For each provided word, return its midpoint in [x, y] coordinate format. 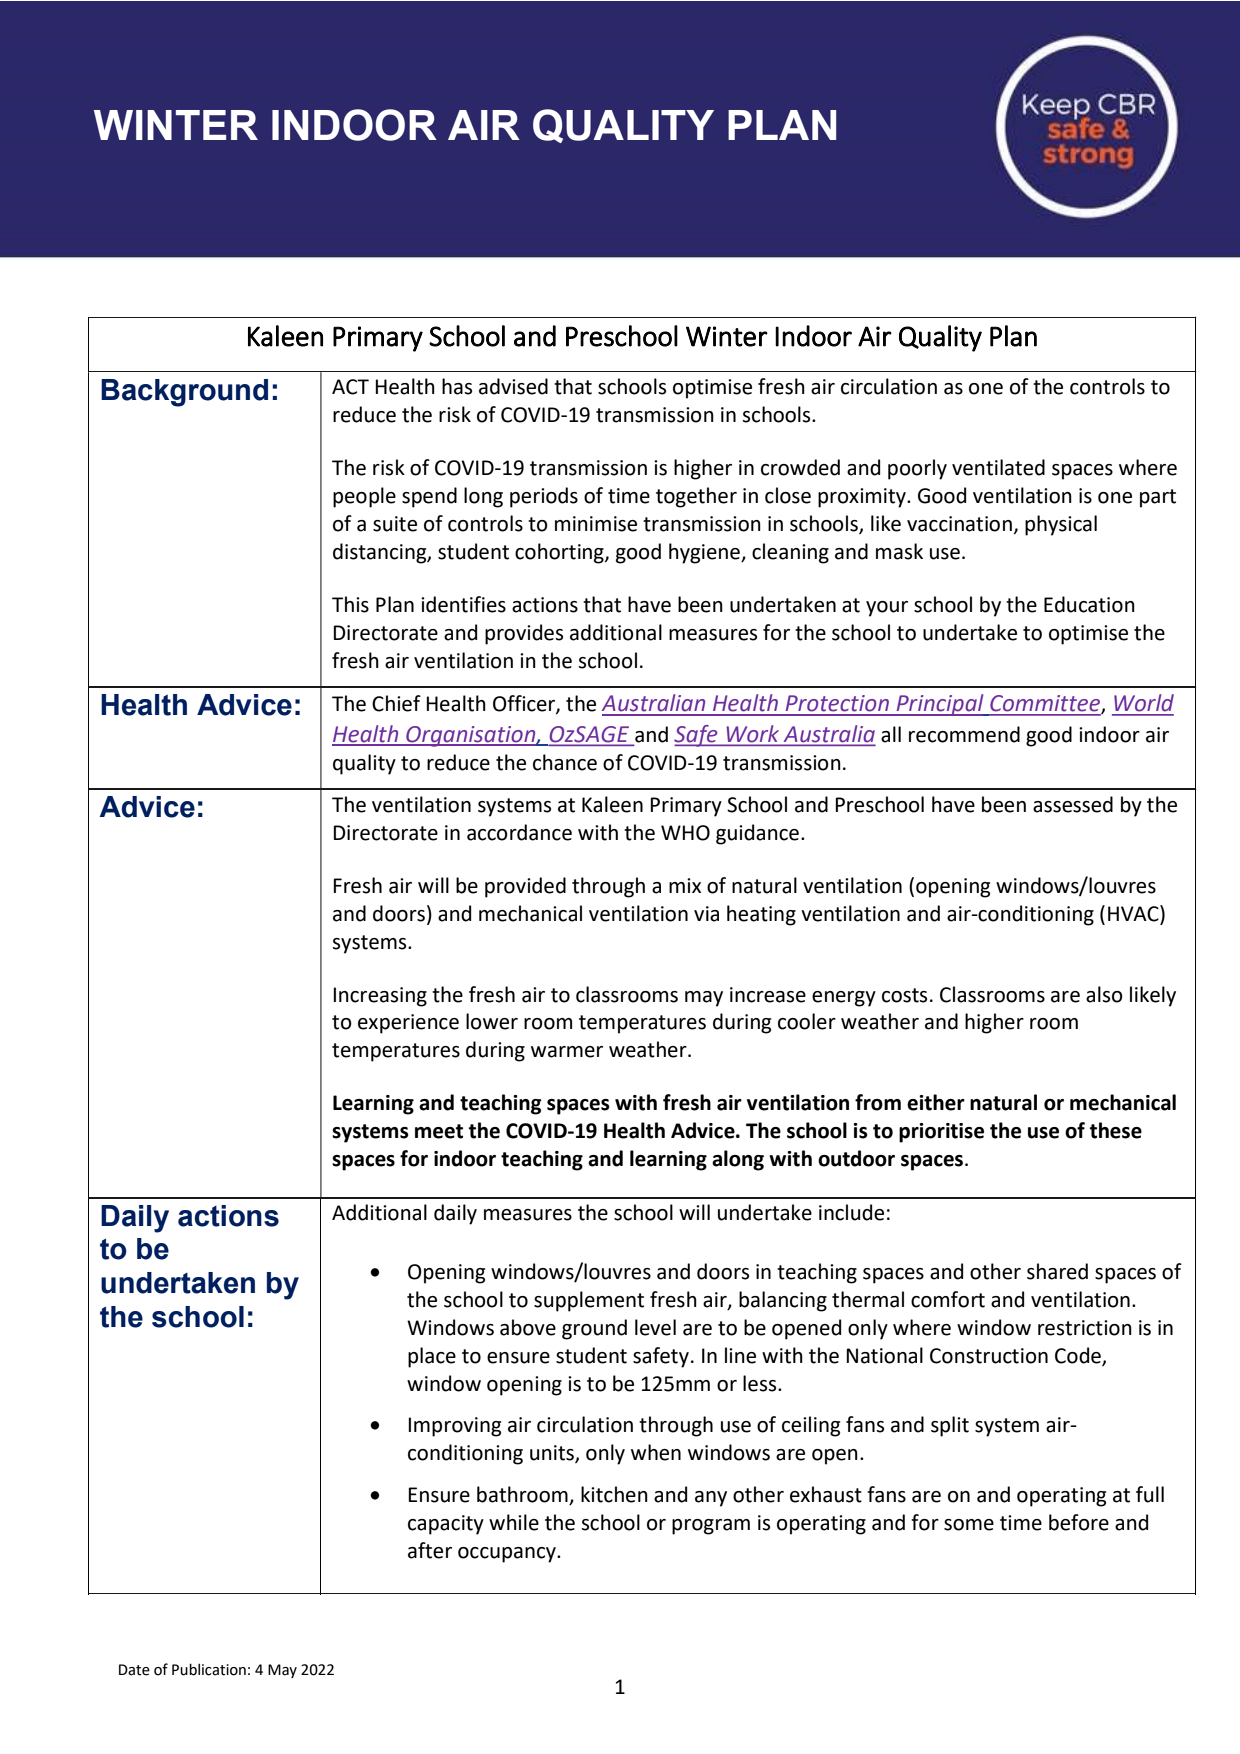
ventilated [998, 467]
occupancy [508, 1555]
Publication [209, 1669]
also [1104, 994]
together [696, 497]
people [364, 497]
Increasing [380, 997]
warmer [567, 1052]
